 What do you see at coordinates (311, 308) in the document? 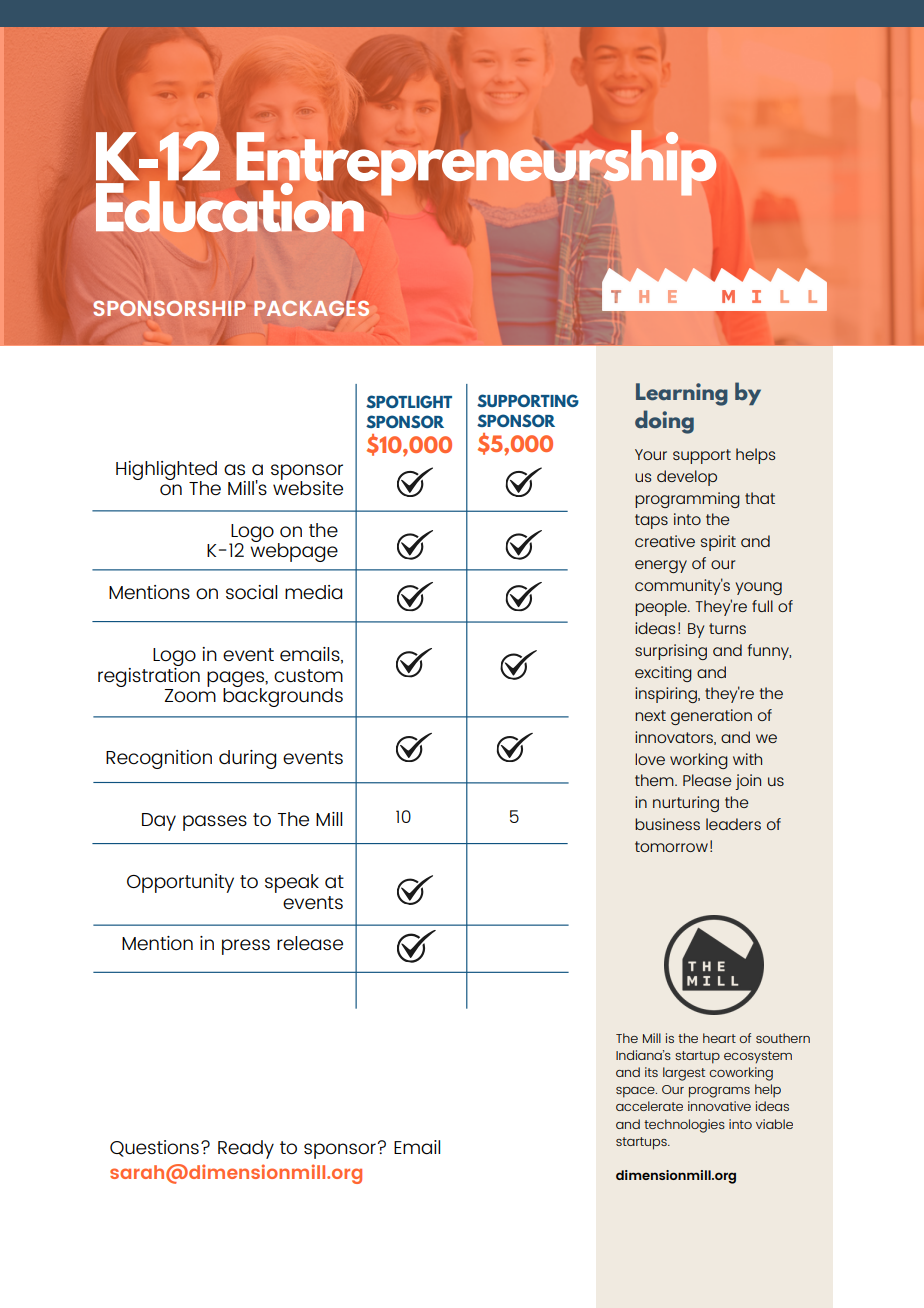
I see `PACKAGES` at bounding box center [311, 308].
